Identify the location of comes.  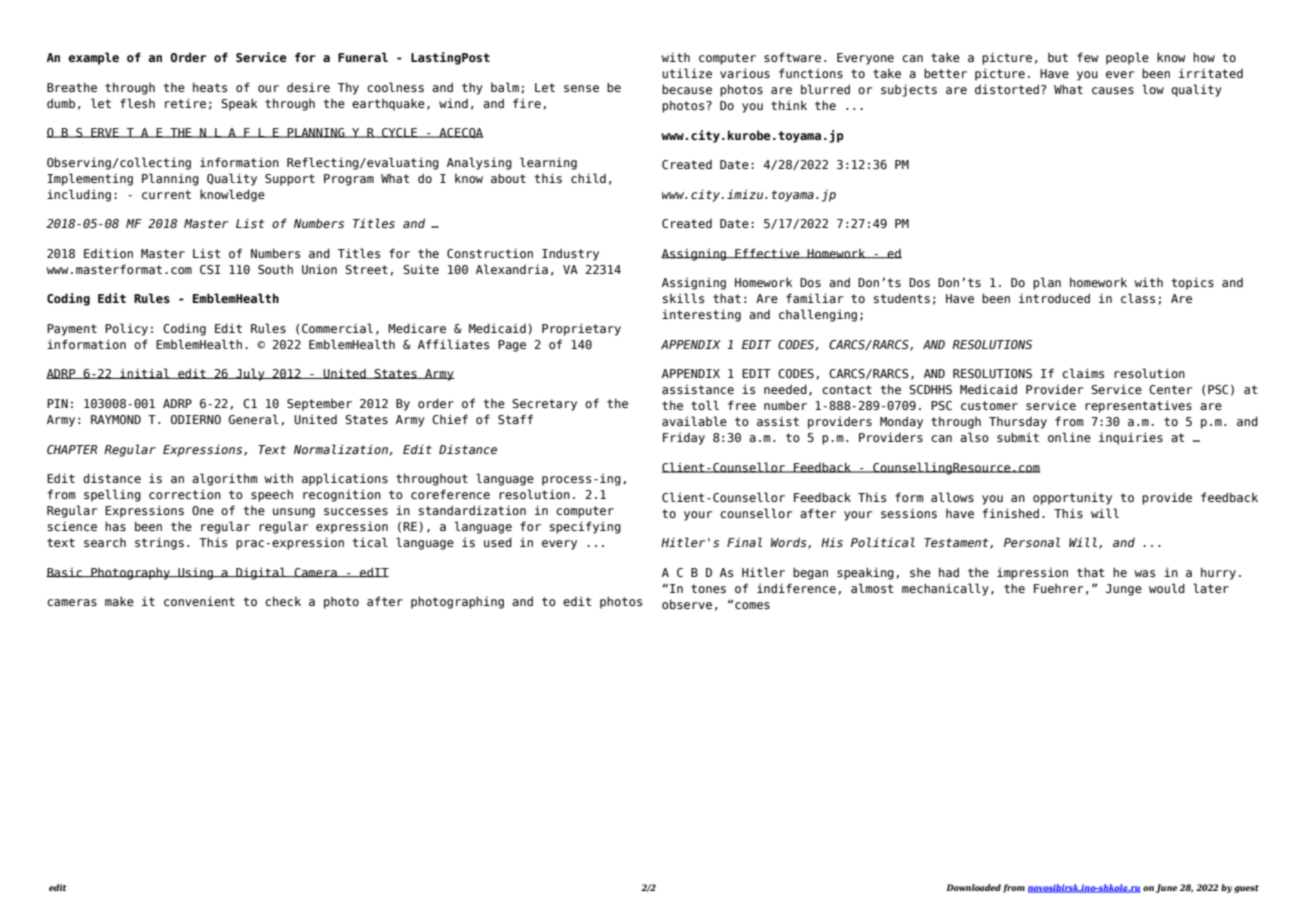
(752, 605).
